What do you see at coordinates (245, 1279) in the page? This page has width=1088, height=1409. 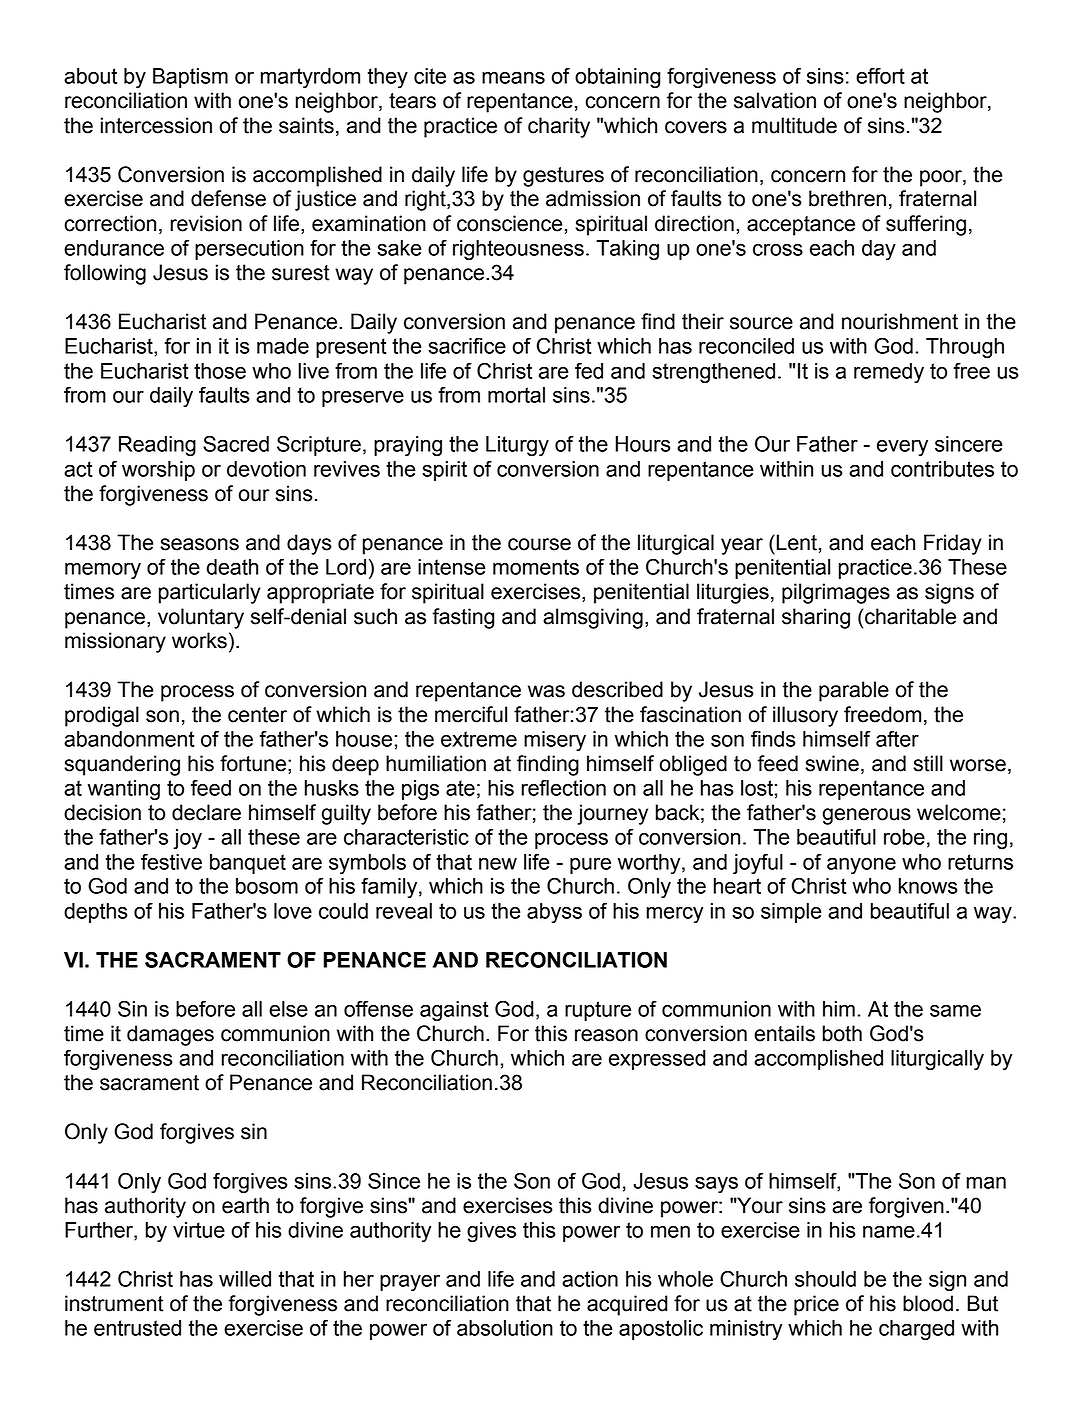 I see `willed` at bounding box center [245, 1279].
